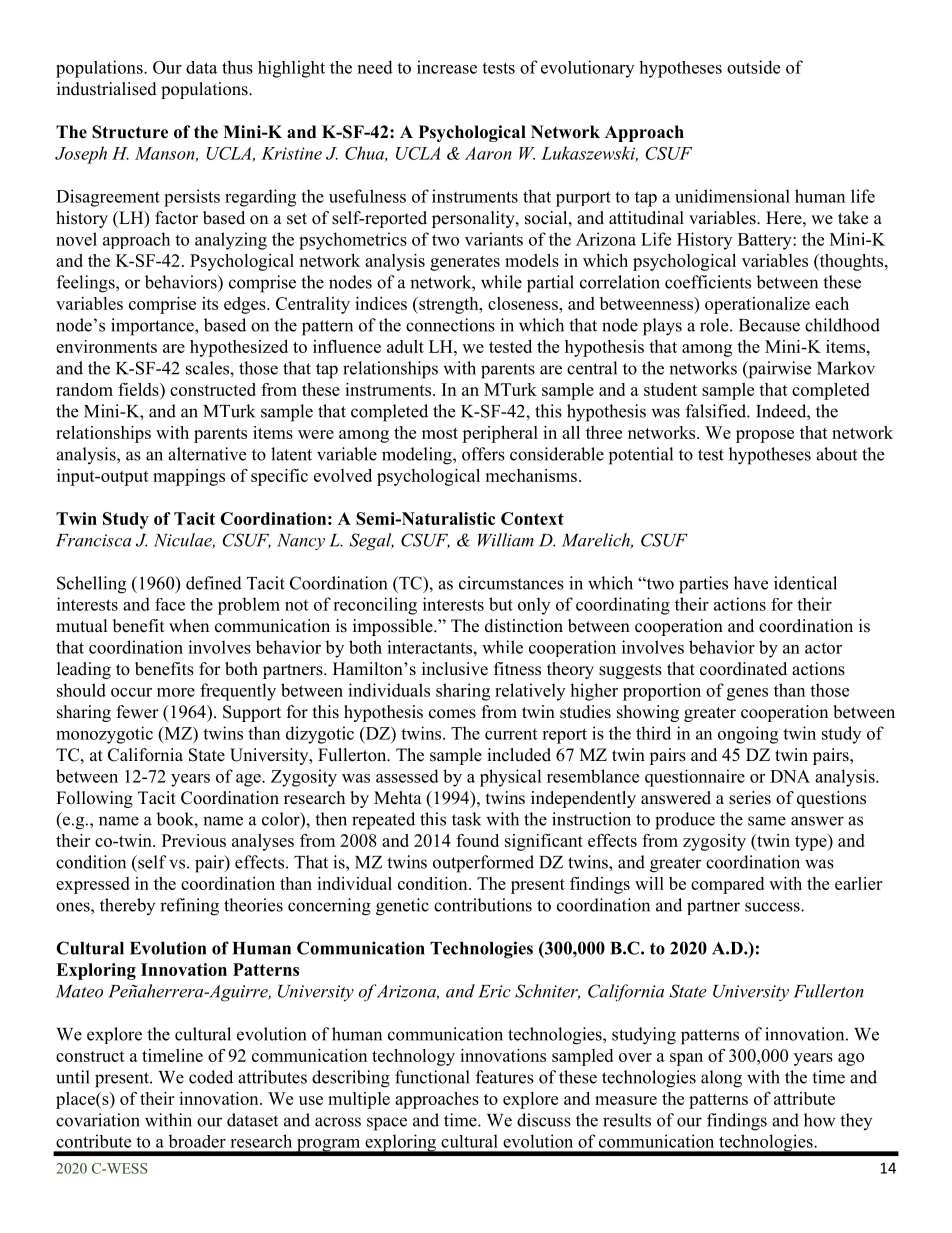 The width and height of the document is (952, 1233). I want to click on Structure, so click(130, 132).
